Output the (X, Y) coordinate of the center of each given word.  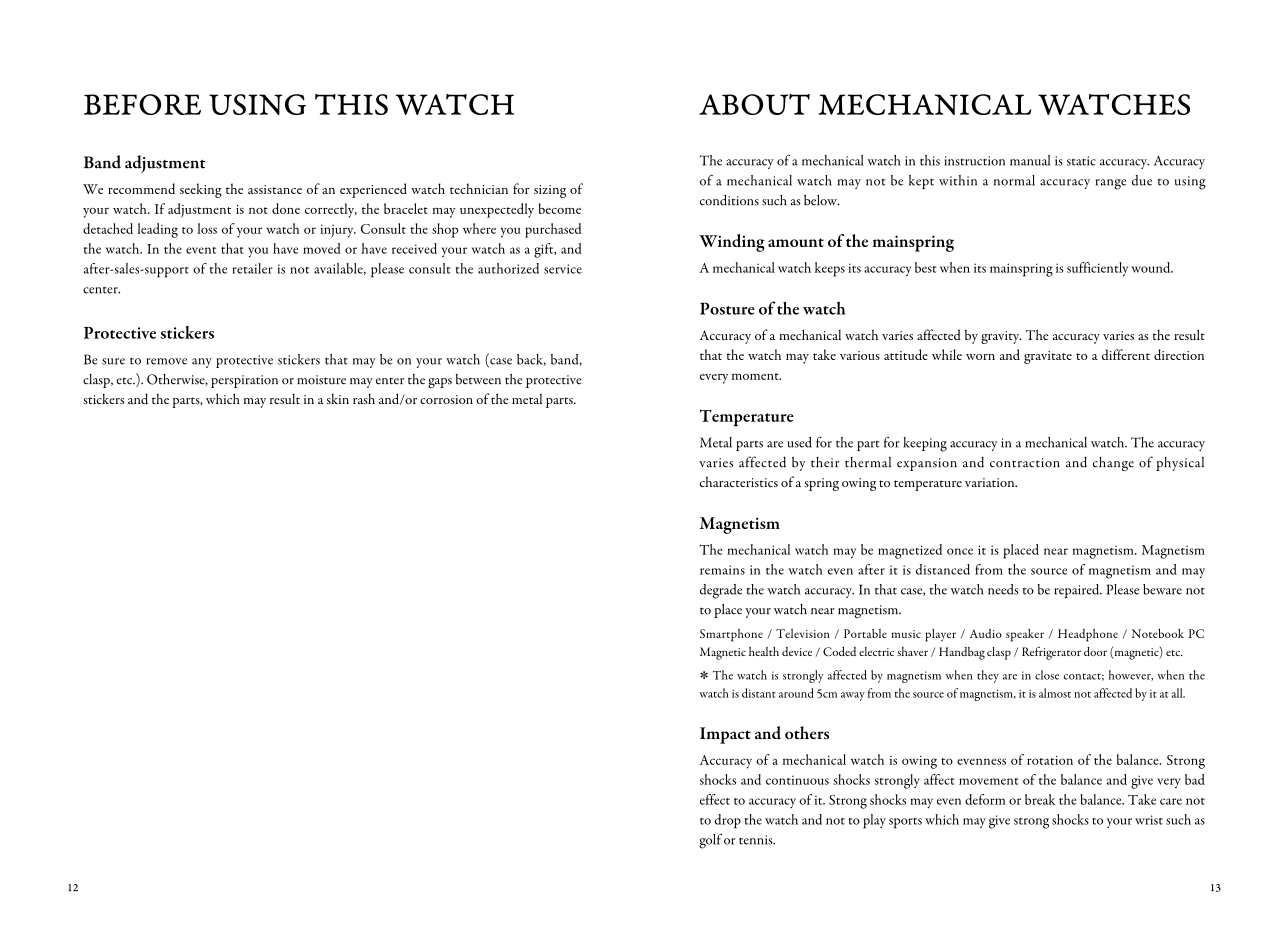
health (764, 651)
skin (338, 399)
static (1081, 161)
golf (710, 841)
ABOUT (754, 104)
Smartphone (731, 635)
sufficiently (1097, 269)
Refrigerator (1051, 653)
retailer (252, 268)
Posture (727, 308)
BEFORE (142, 104)
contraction (1025, 463)
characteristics (739, 481)
